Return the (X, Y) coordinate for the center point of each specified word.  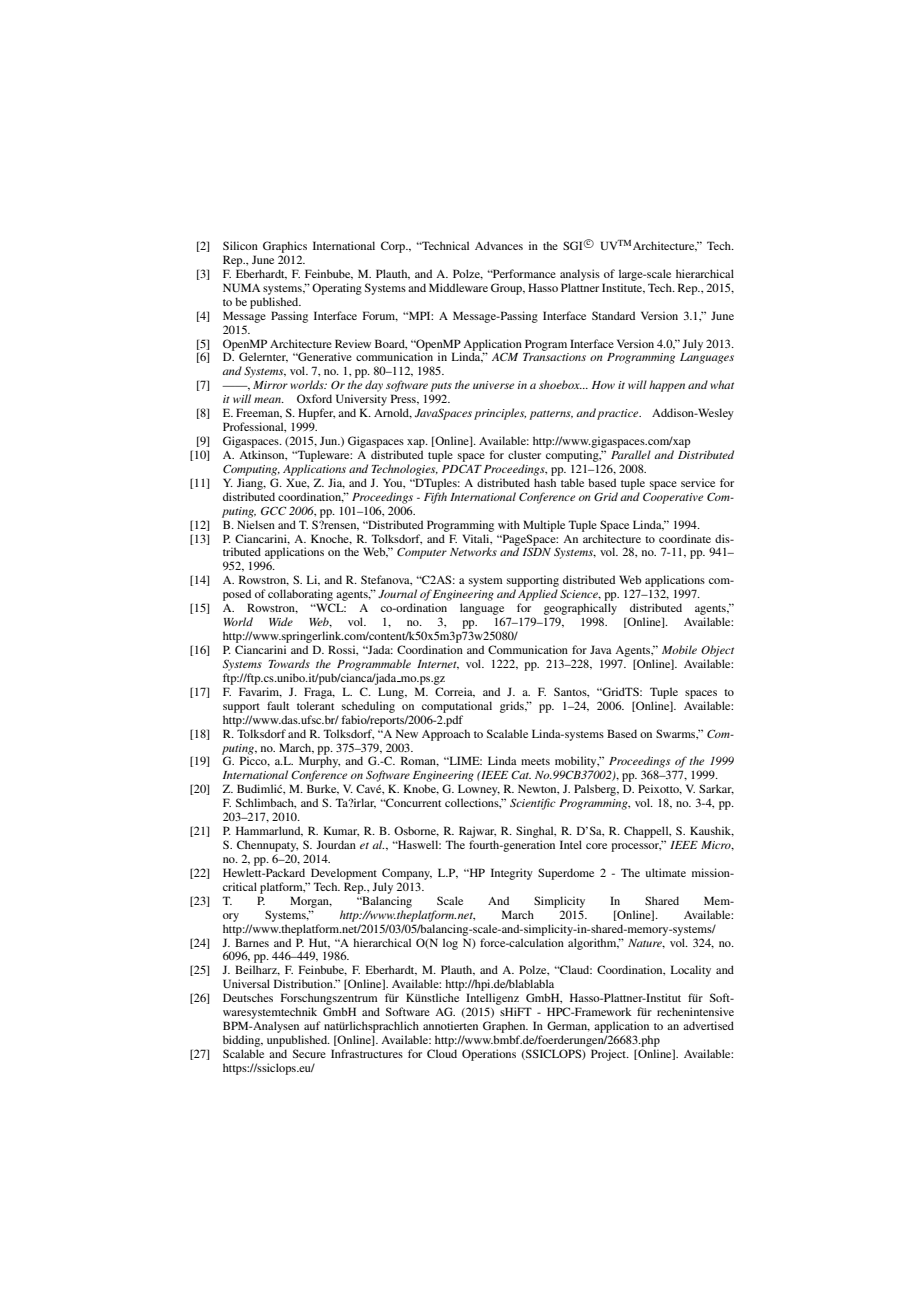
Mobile (679, 649)
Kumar (341, 831)
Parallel (631, 454)
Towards (289, 663)
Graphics (285, 247)
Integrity (512, 874)
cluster (524, 454)
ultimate (666, 872)
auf (312, 1025)
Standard (613, 315)
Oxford (314, 398)
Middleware (458, 287)
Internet (438, 665)
